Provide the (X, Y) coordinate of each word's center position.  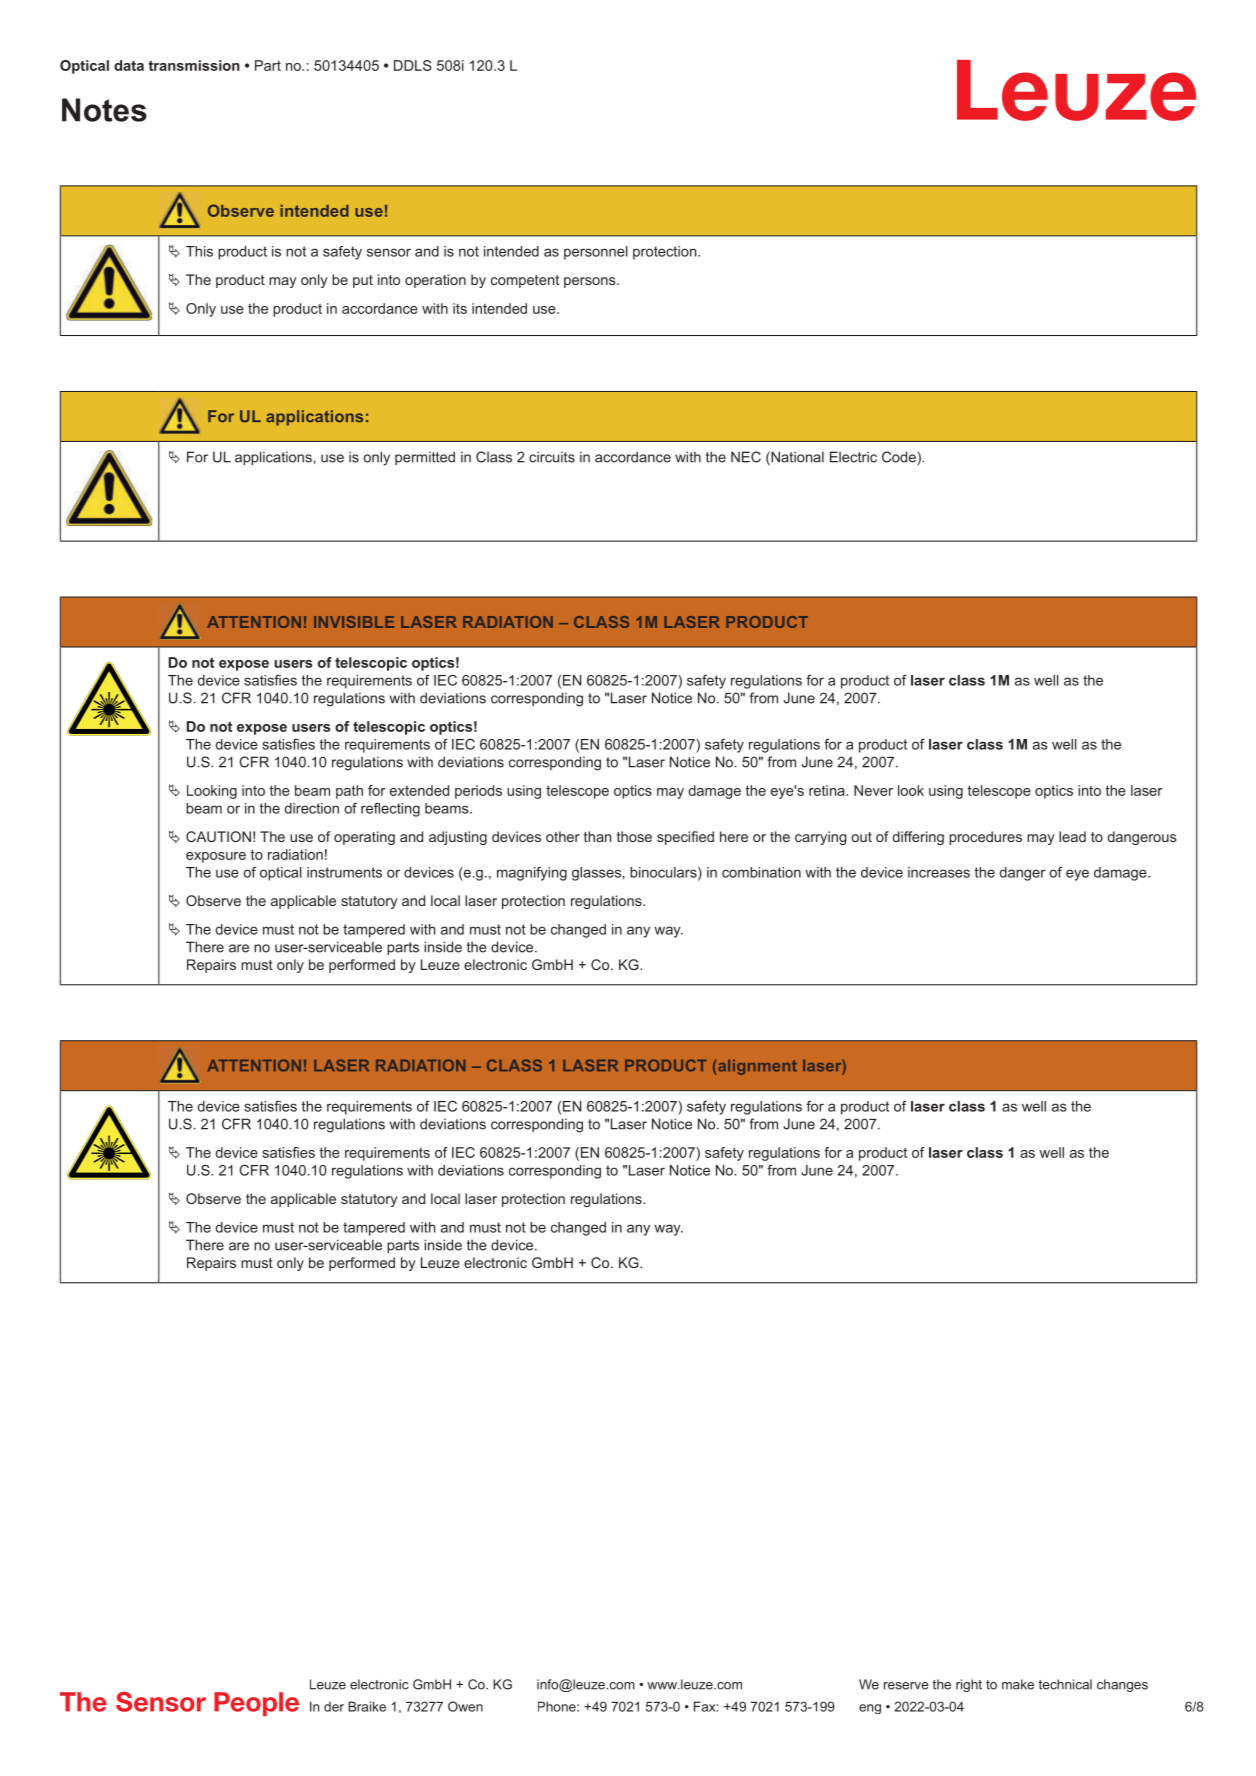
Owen (465, 1706)
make (1018, 1684)
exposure (216, 857)
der (334, 1707)
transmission (194, 65)
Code (900, 457)
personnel (596, 253)
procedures (985, 838)
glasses (596, 874)
